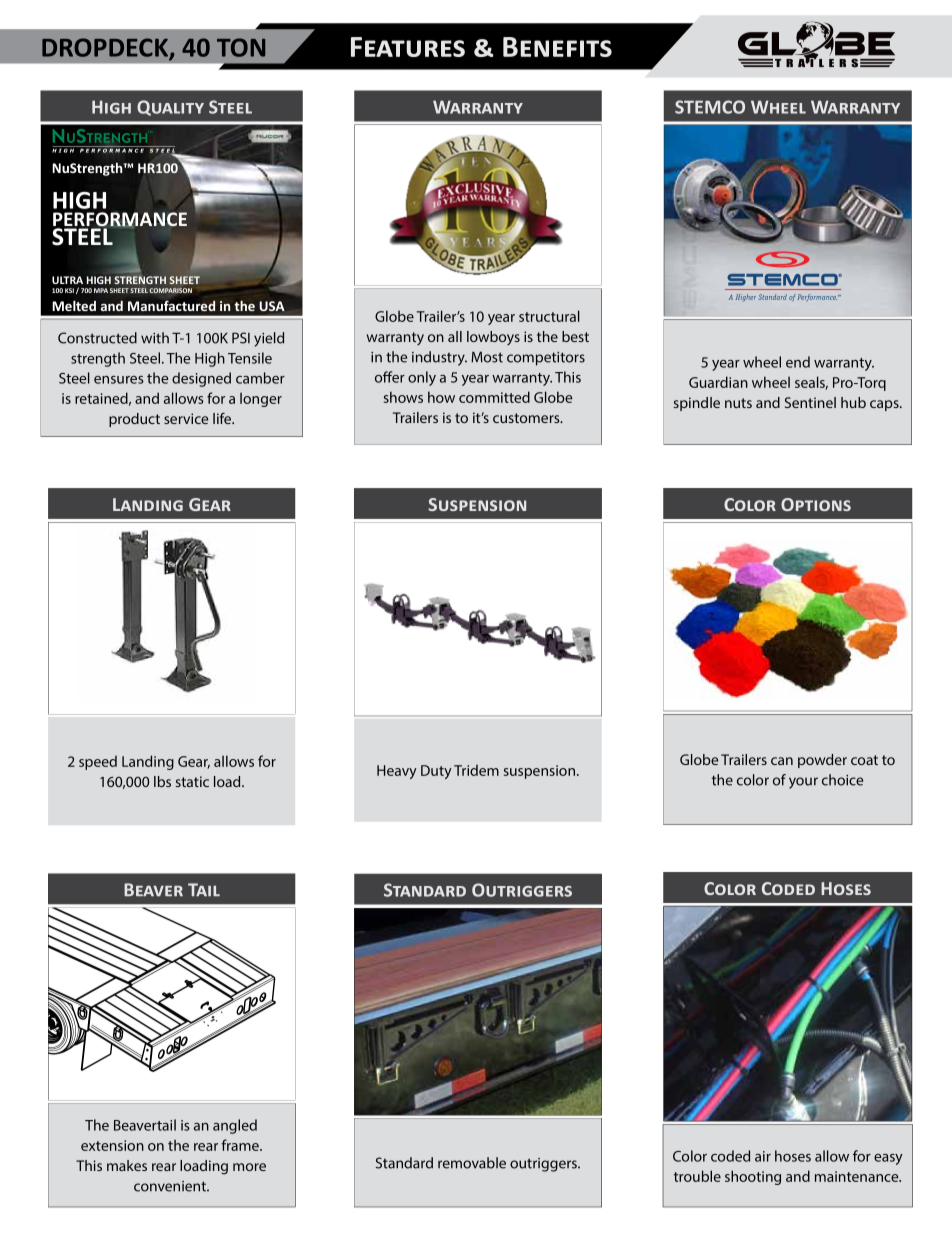 The image size is (952, 1233). I want to click on Duty, so click(436, 772).
